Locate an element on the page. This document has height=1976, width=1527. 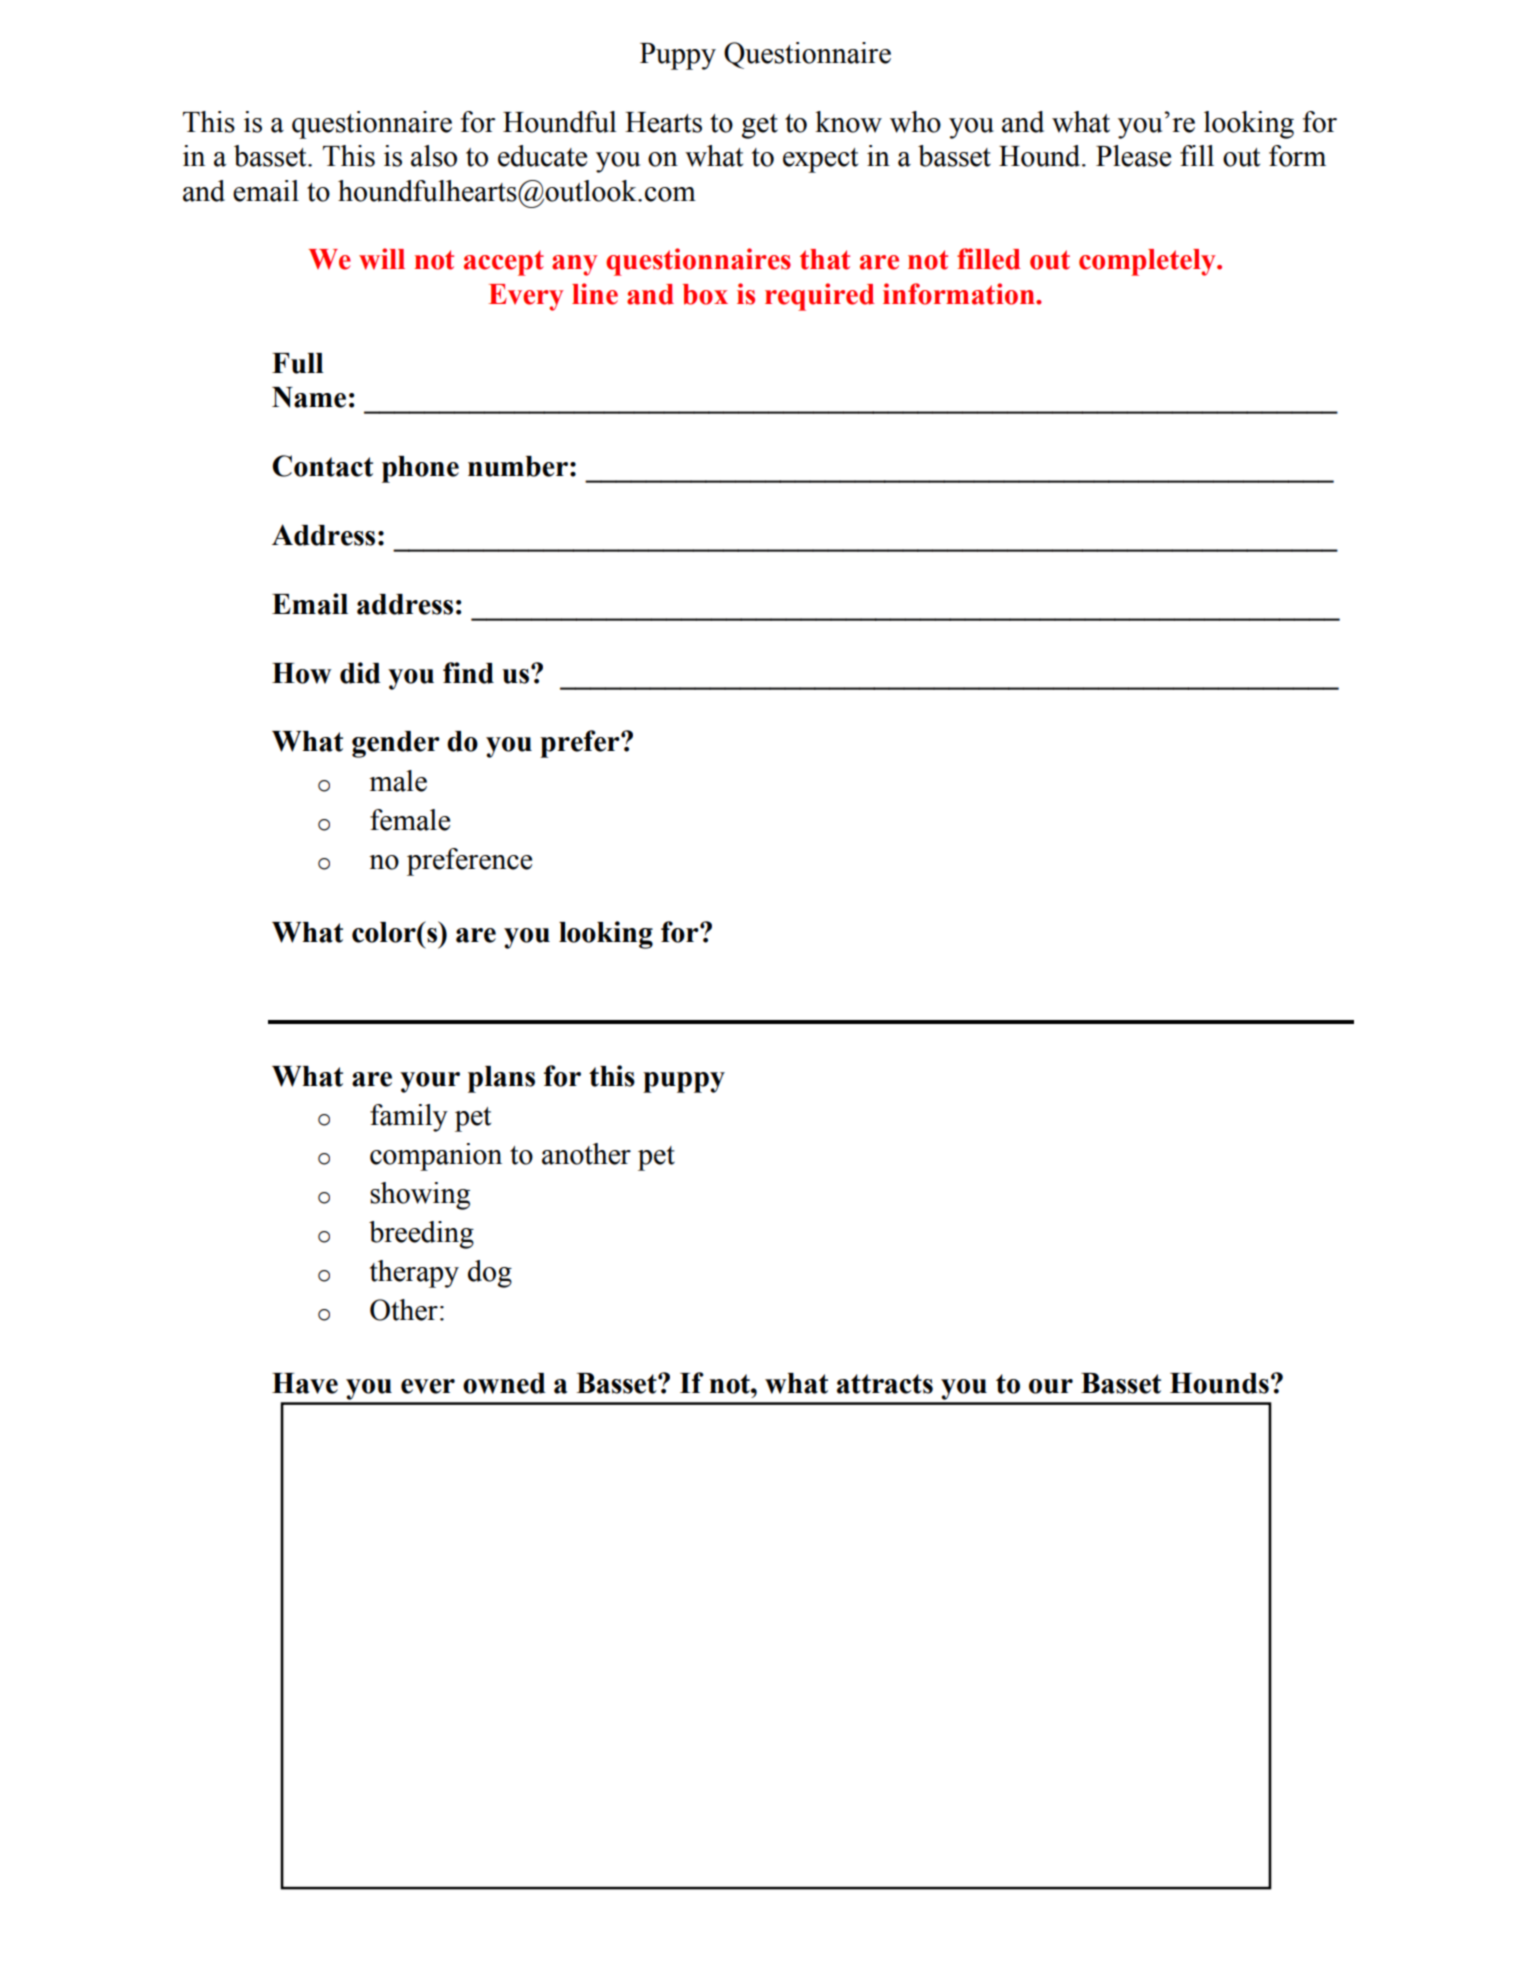
find is located at coordinates (468, 673).
